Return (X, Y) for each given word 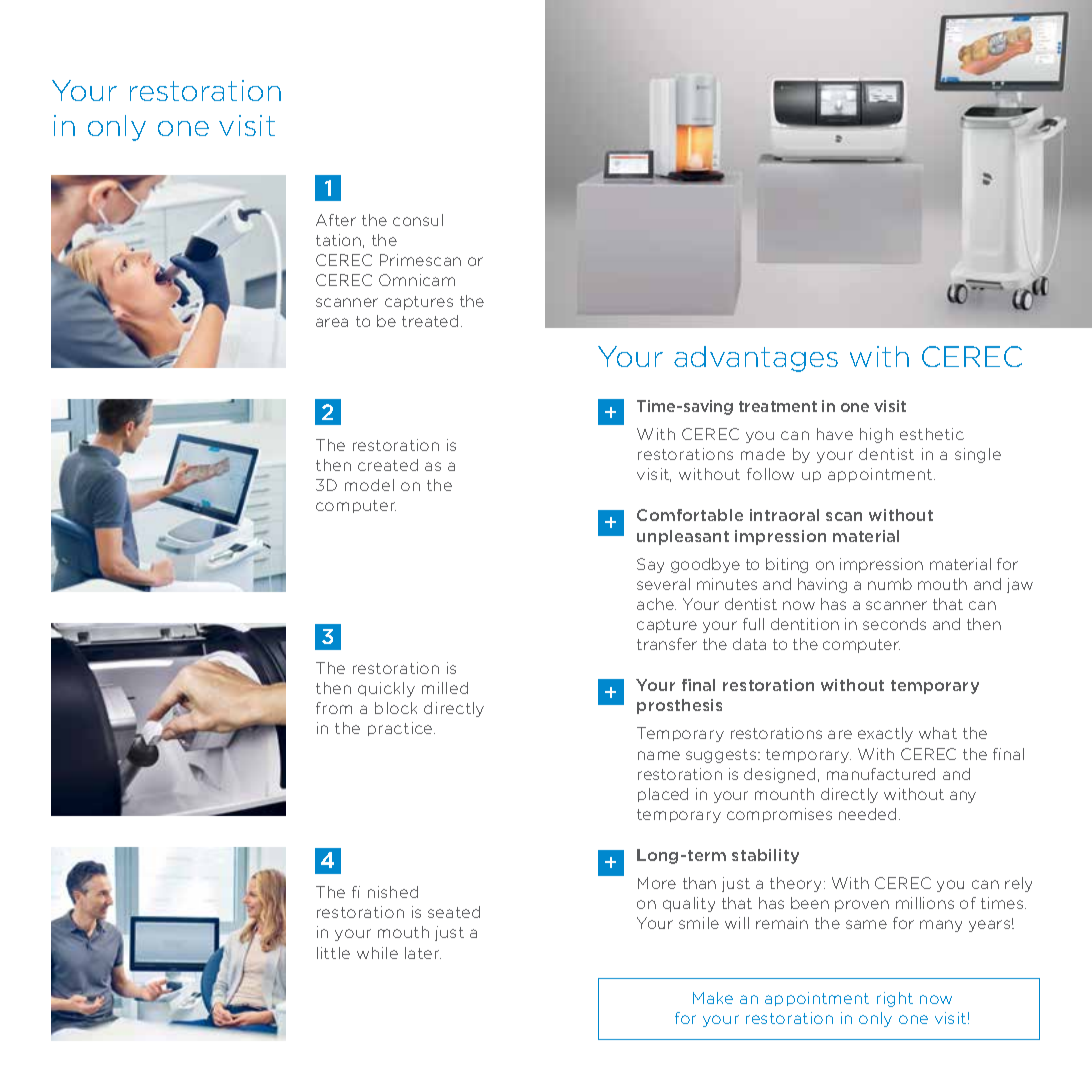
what (938, 733)
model (369, 485)
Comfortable (690, 515)
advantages (756, 359)
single (978, 455)
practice (401, 729)
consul (418, 220)
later (423, 953)
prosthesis (679, 706)
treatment (778, 406)
